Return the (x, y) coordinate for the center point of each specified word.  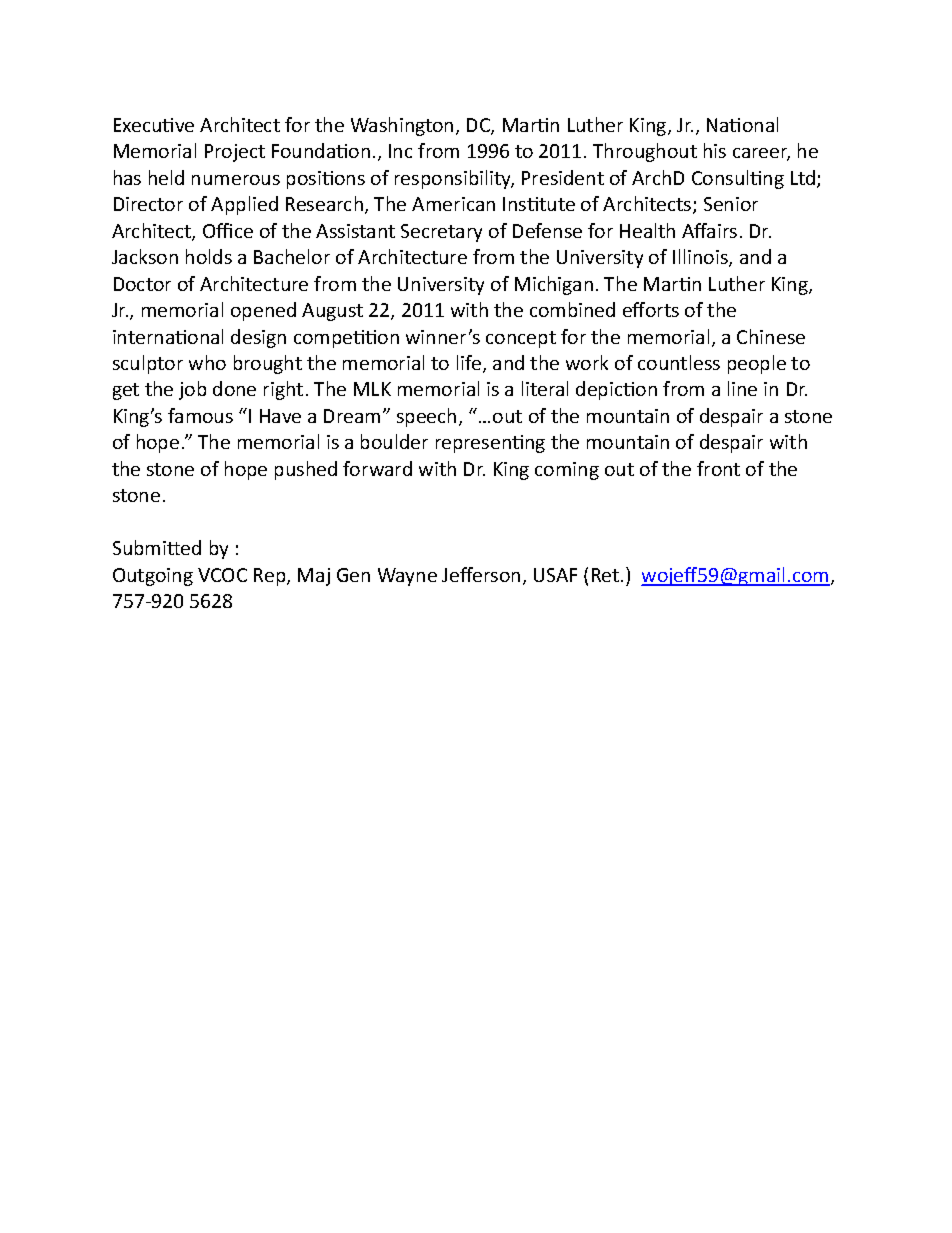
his (715, 150)
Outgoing (153, 577)
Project (235, 153)
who (207, 362)
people (757, 364)
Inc (400, 151)
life (470, 364)
